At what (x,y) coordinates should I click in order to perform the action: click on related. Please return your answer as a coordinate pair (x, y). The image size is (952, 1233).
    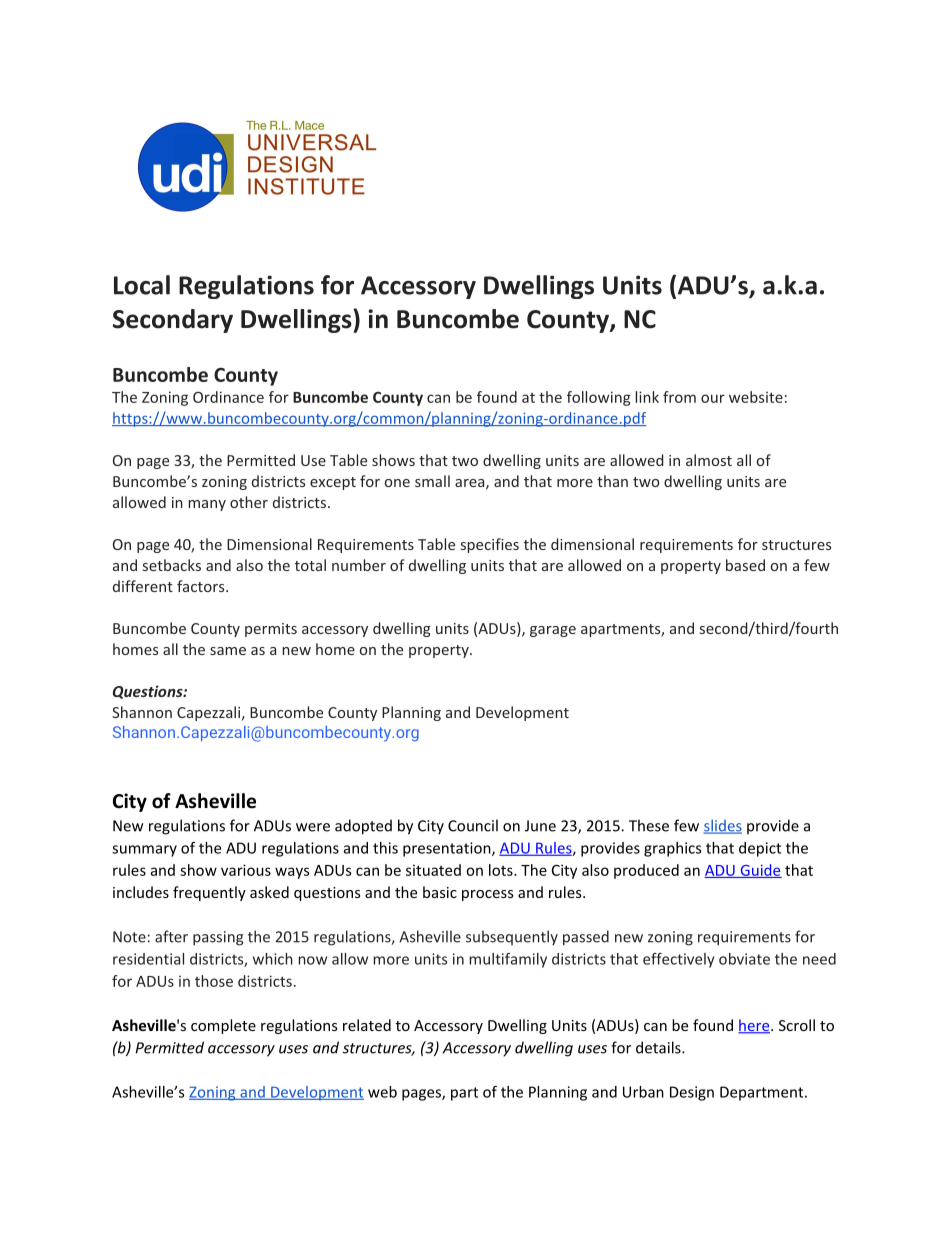
    Looking at the image, I should click on (367, 1025).
